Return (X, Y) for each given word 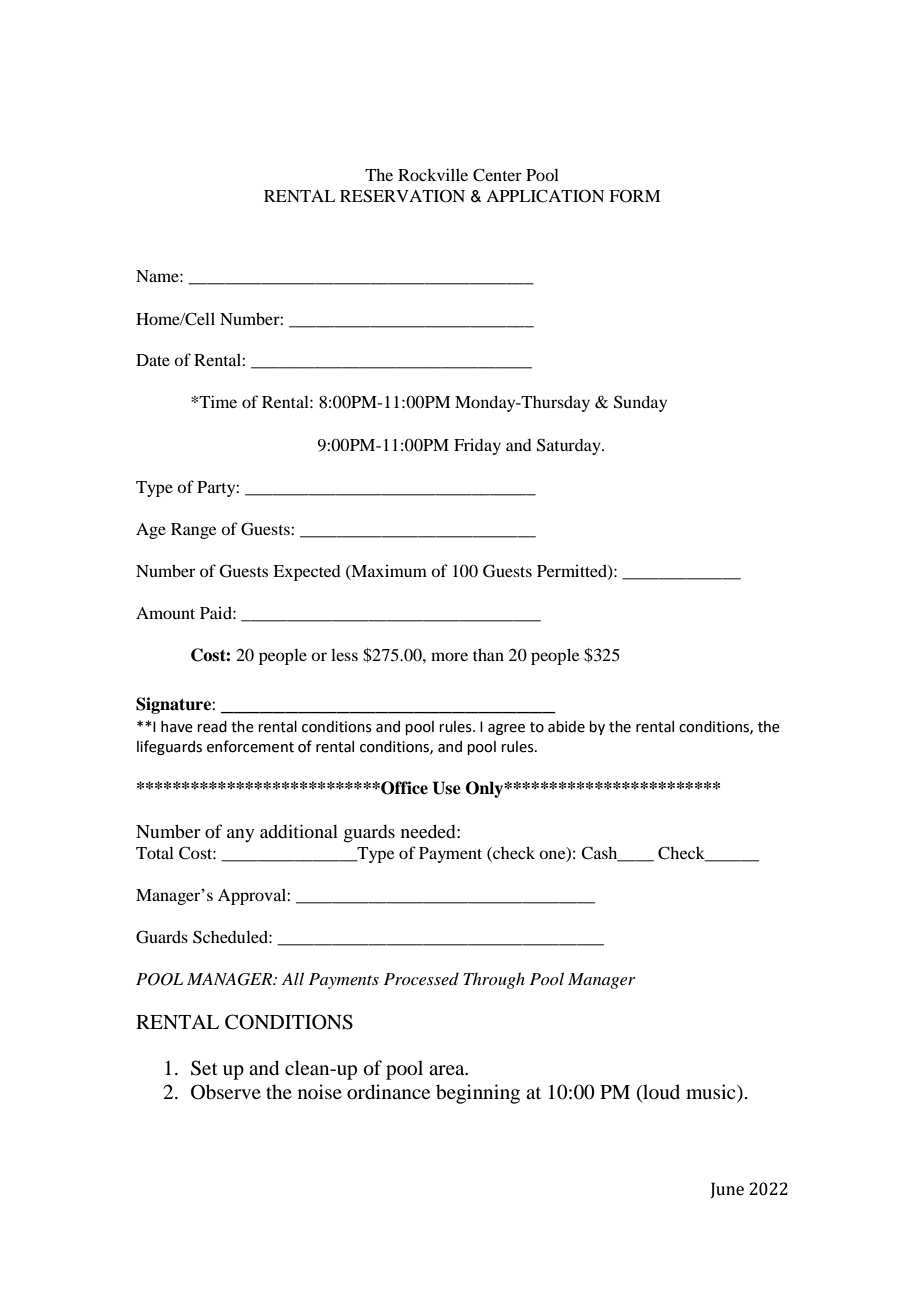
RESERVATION (402, 196)
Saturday (570, 446)
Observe (226, 1092)
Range (194, 531)
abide (566, 727)
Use (447, 788)
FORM (634, 196)
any (240, 835)
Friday (477, 446)
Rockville (433, 174)
